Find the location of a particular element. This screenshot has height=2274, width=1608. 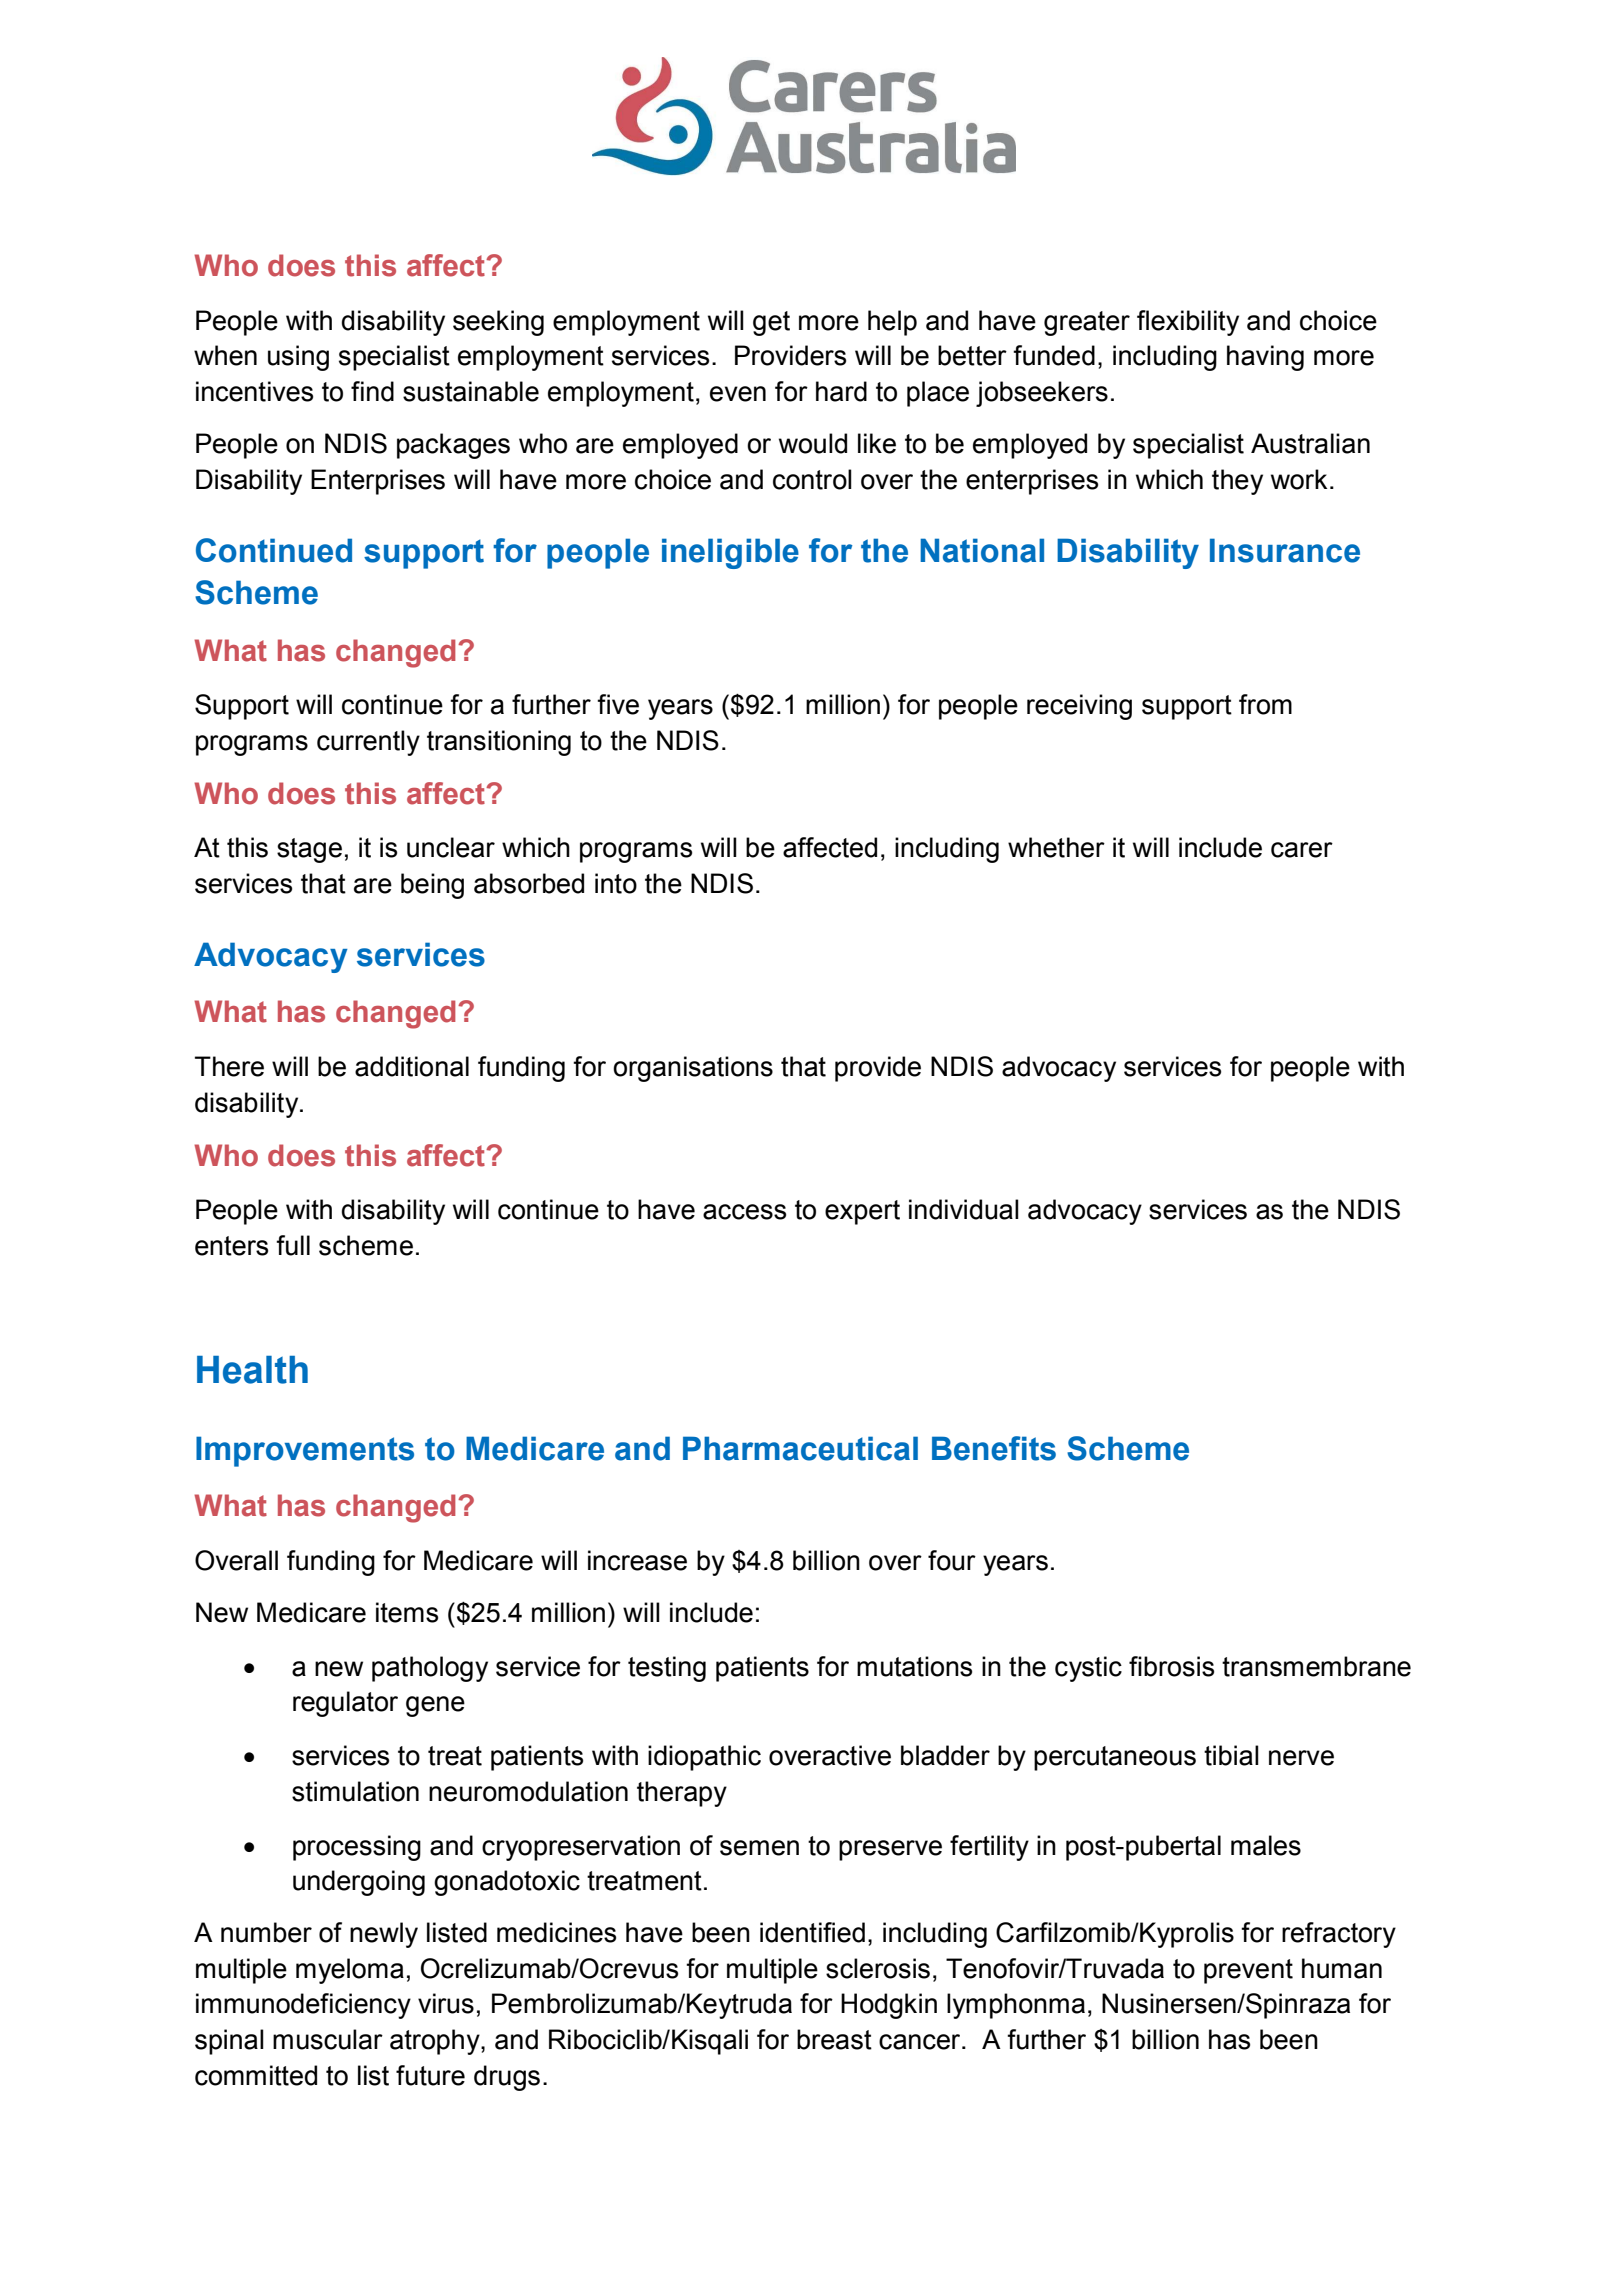

individual is located at coordinates (964, 1209).
